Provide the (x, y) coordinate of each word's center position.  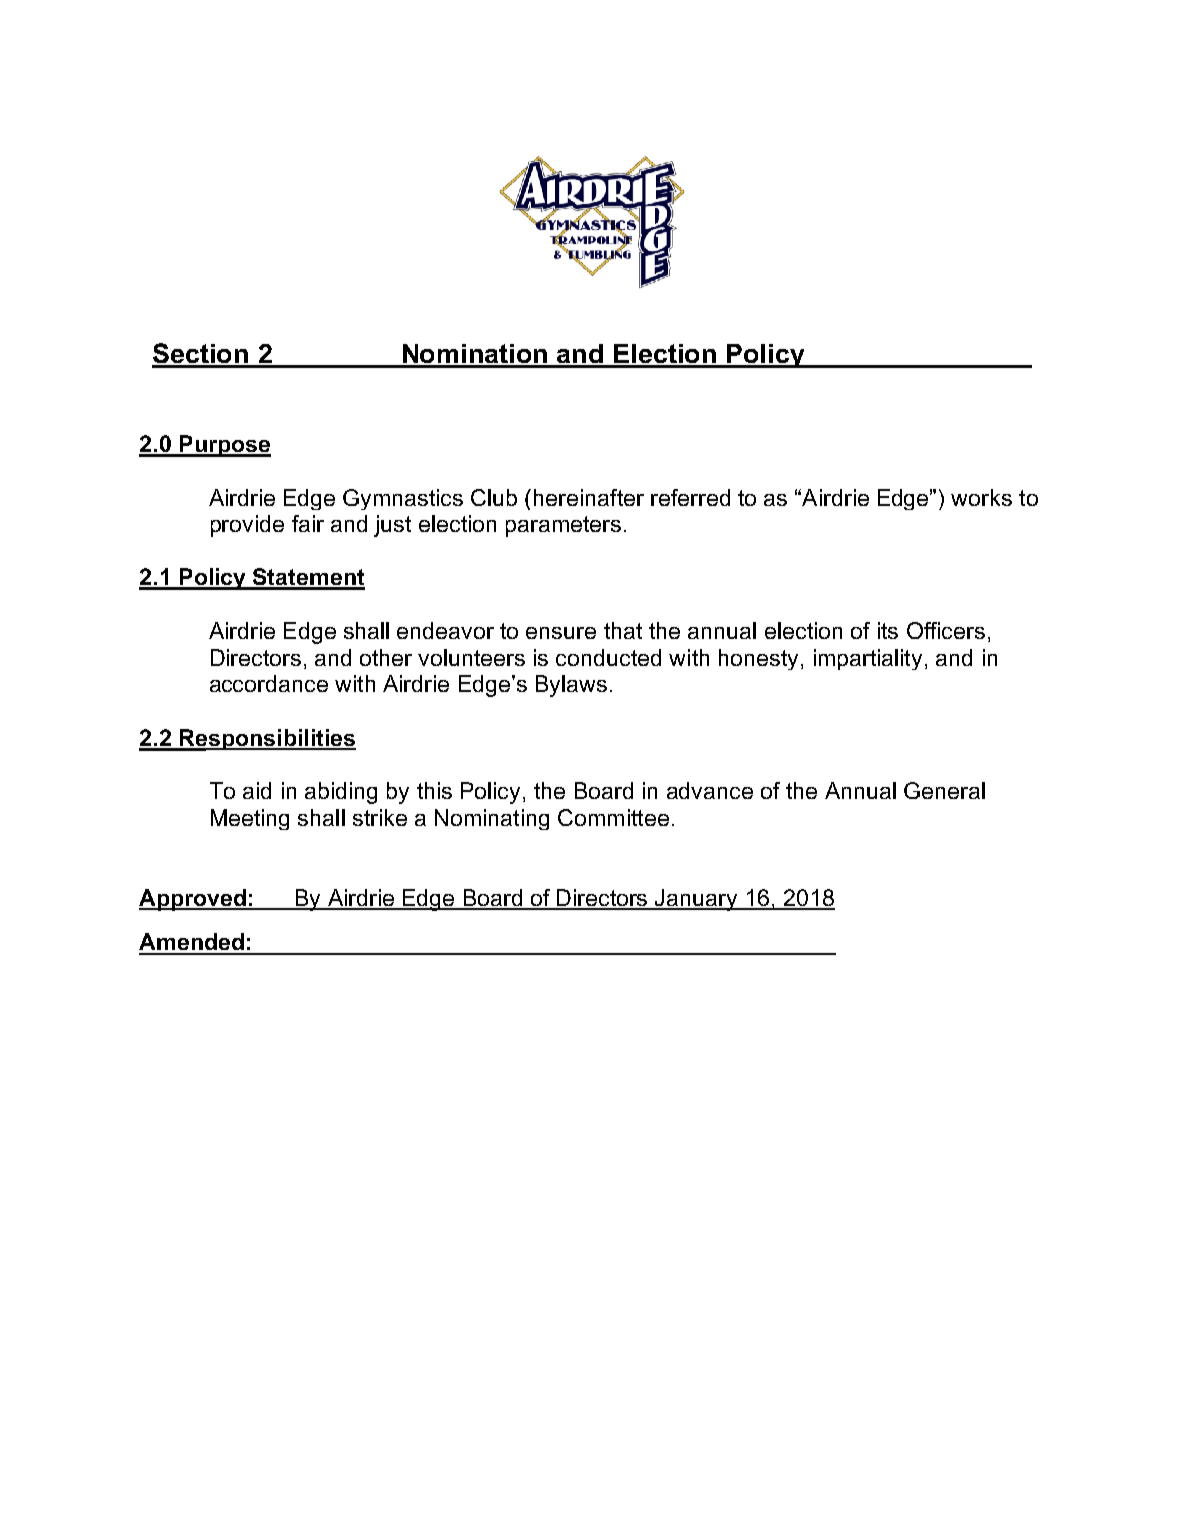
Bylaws (571, 686)
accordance (269, 683)
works (981, 497)
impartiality (868, 659)
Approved (194, 900)
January (697, 900)
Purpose (224, 446)
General (944, 790)
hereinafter (589, 497)
